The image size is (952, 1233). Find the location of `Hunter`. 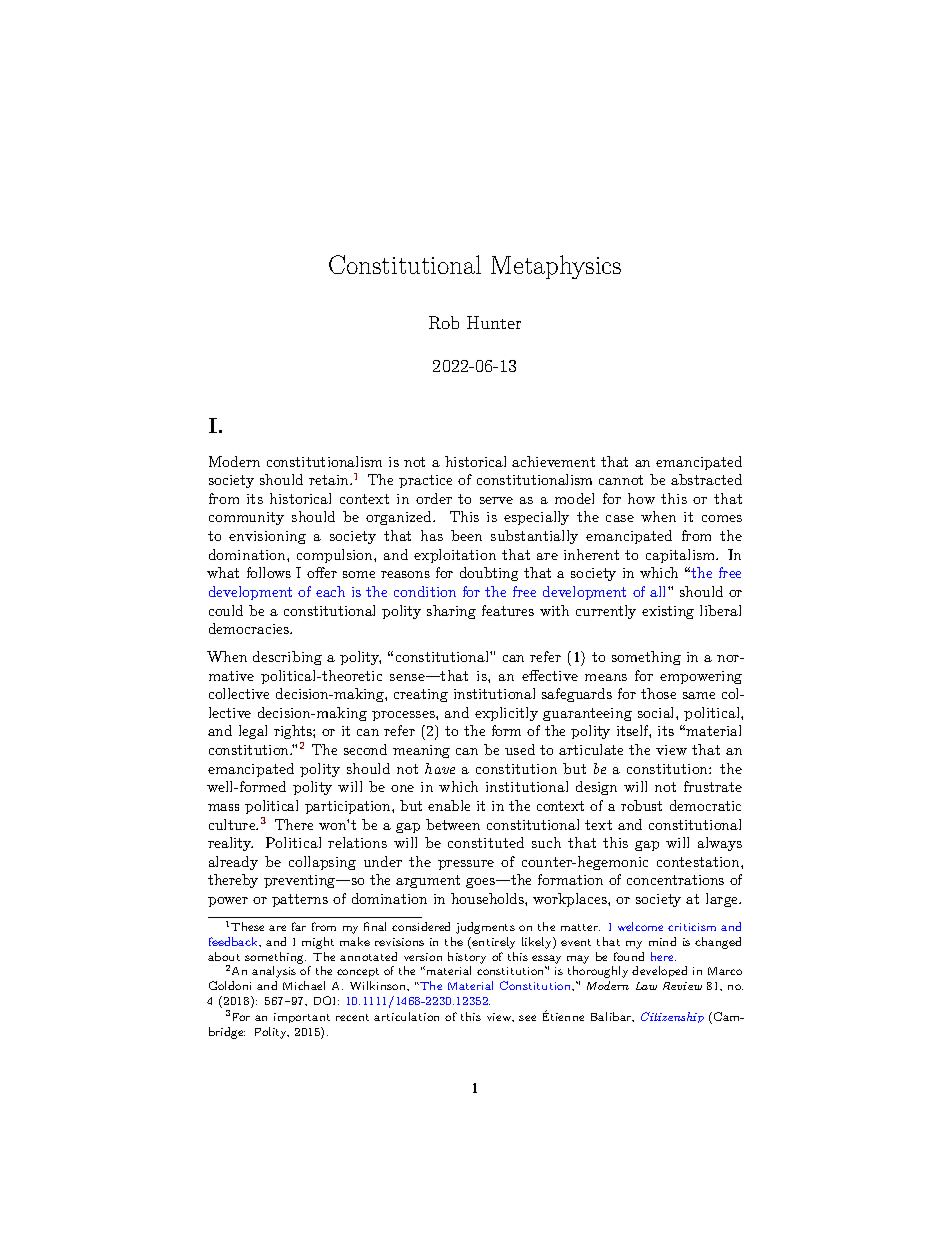

Hunter is located at coordinates (494, 322).
